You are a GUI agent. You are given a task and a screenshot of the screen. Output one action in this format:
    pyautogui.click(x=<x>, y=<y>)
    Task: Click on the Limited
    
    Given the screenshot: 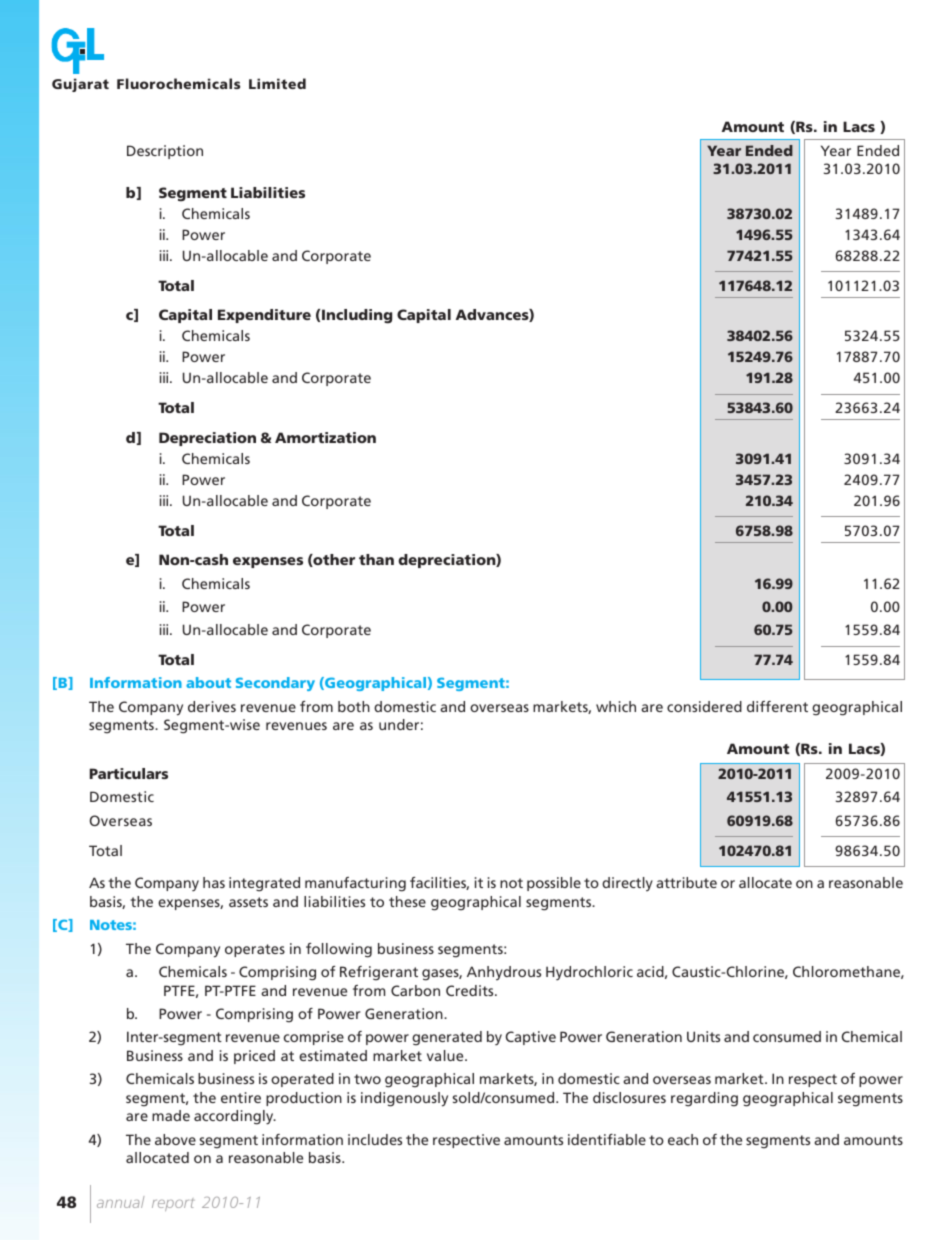 What is the action you would take?
    pyautogui.click(x=277, y=83)
